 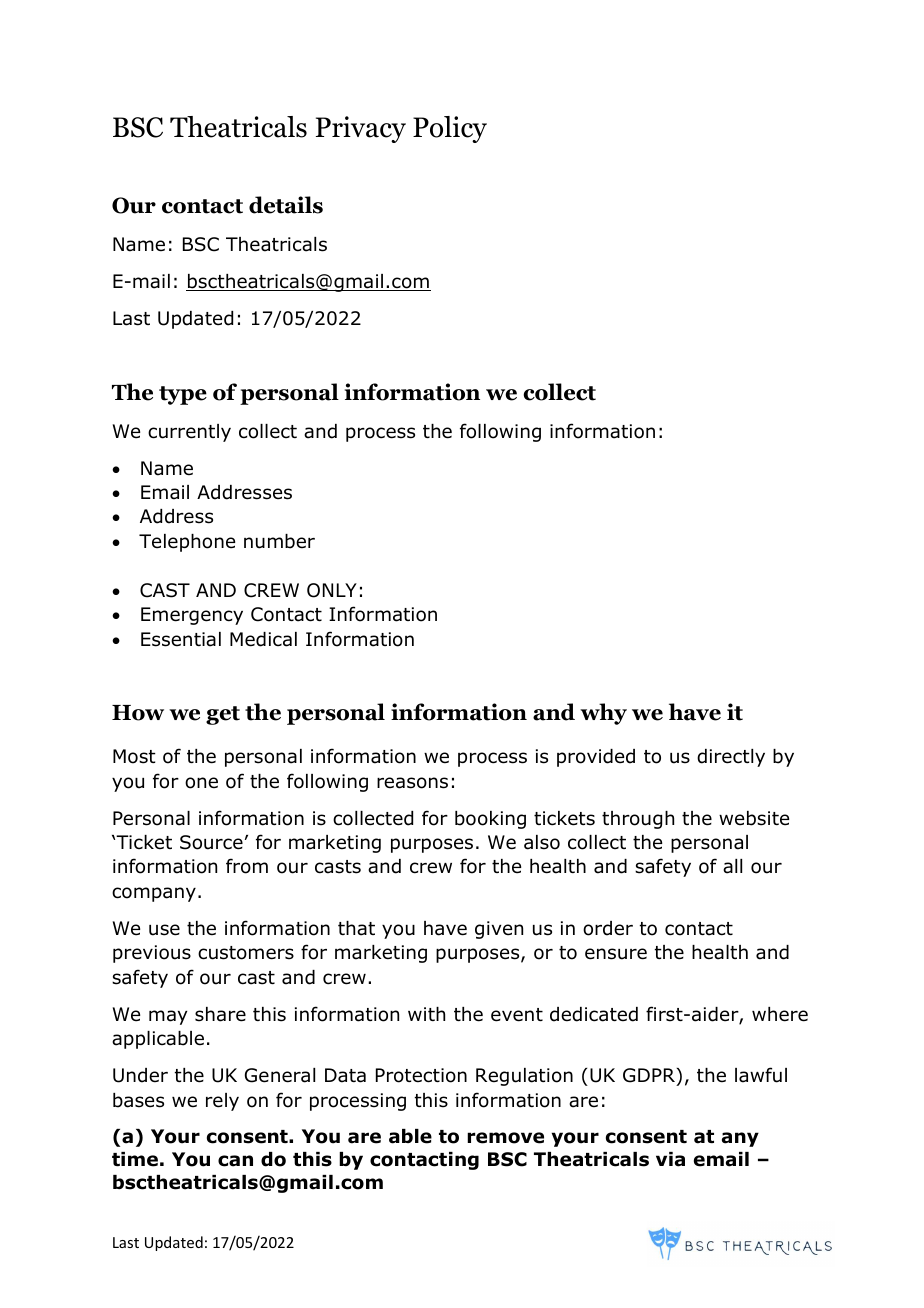 What do you see at coordinates (222, 1102) in the screenshot?
I see `rely` at bounding box center [222, 1102].
